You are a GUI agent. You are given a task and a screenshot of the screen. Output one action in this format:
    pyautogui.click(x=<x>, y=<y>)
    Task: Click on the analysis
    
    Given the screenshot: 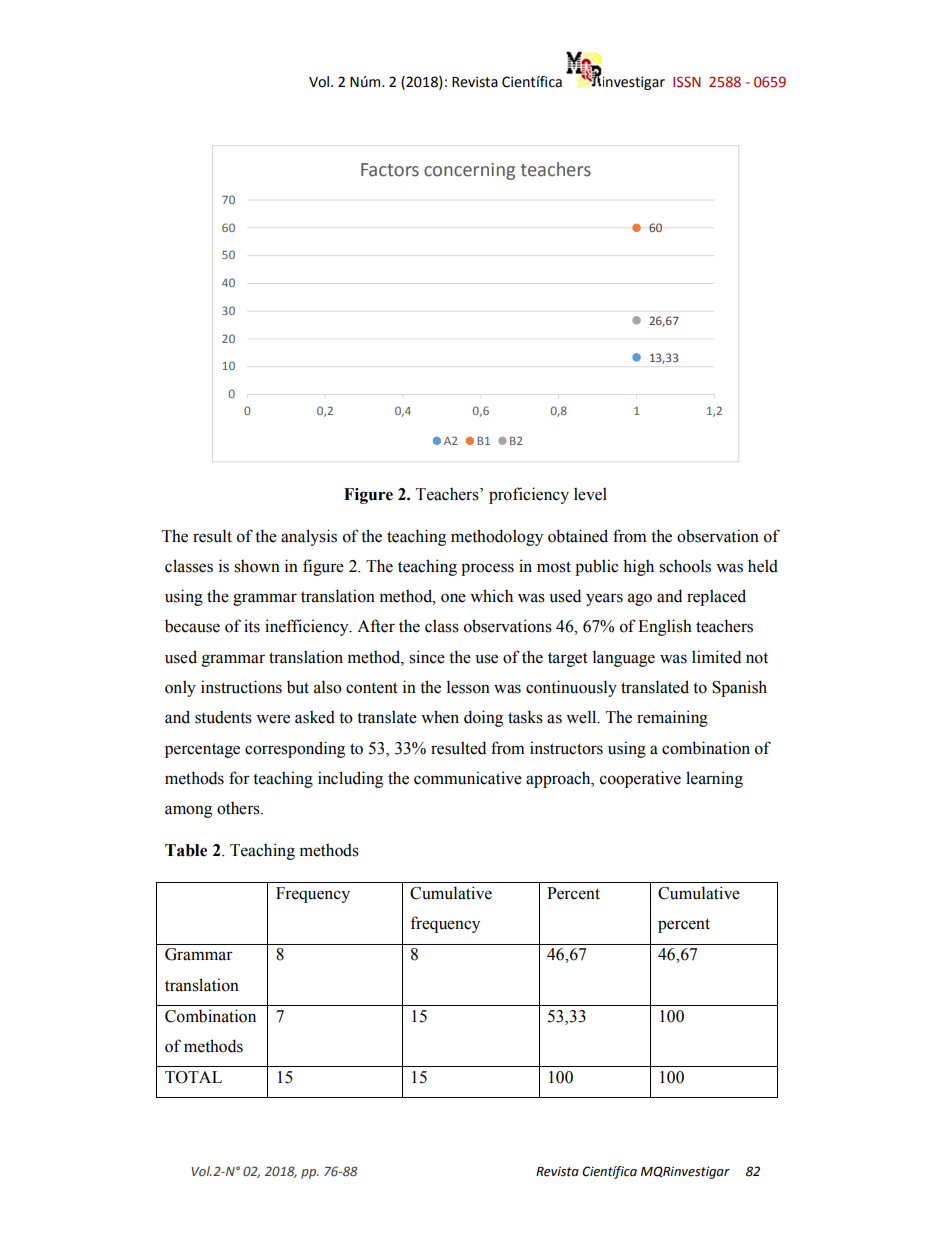 What is the action you would take?
    pyautogui.click(x=309, y=537)
